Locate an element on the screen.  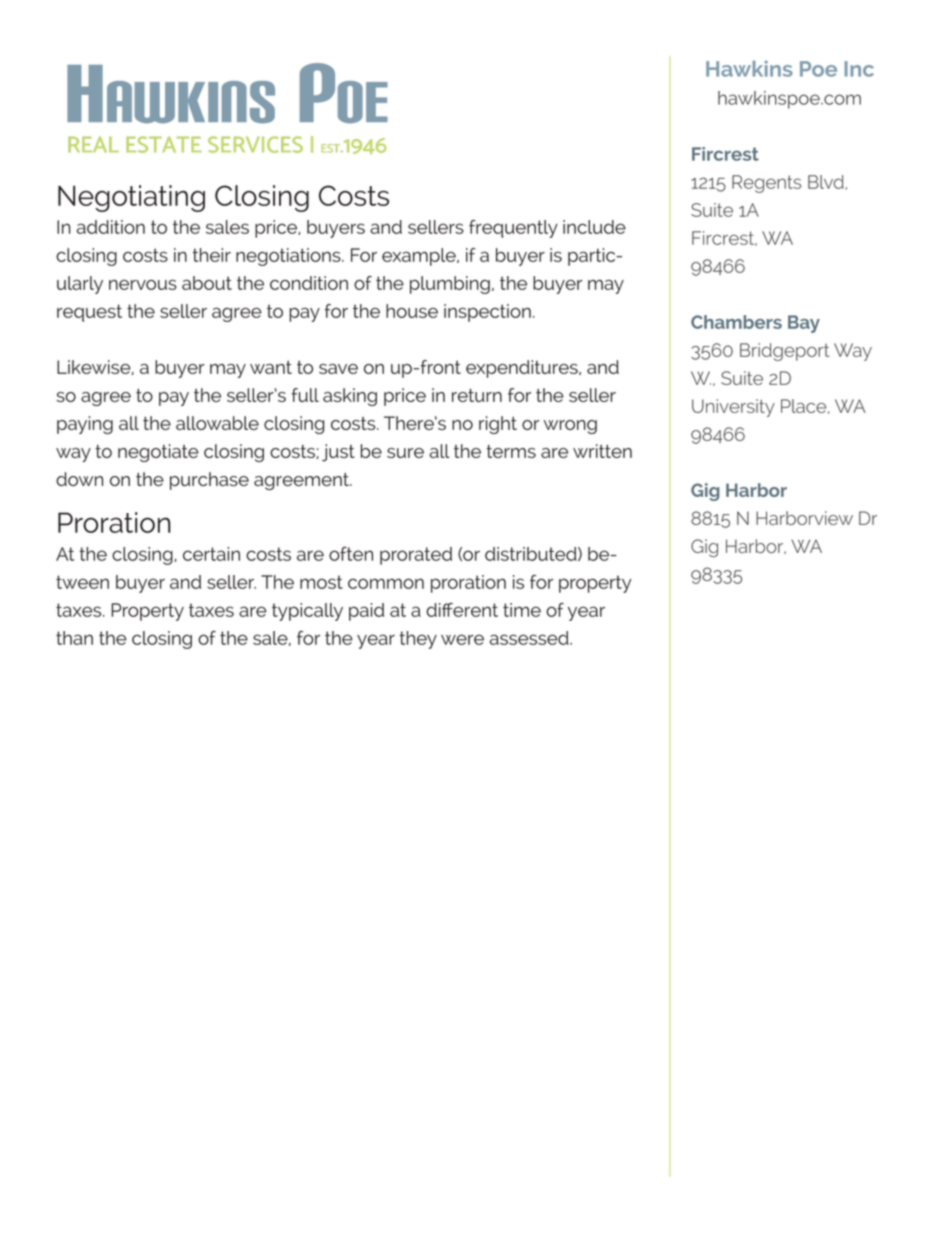
time is located at coordinates (522, 610).
